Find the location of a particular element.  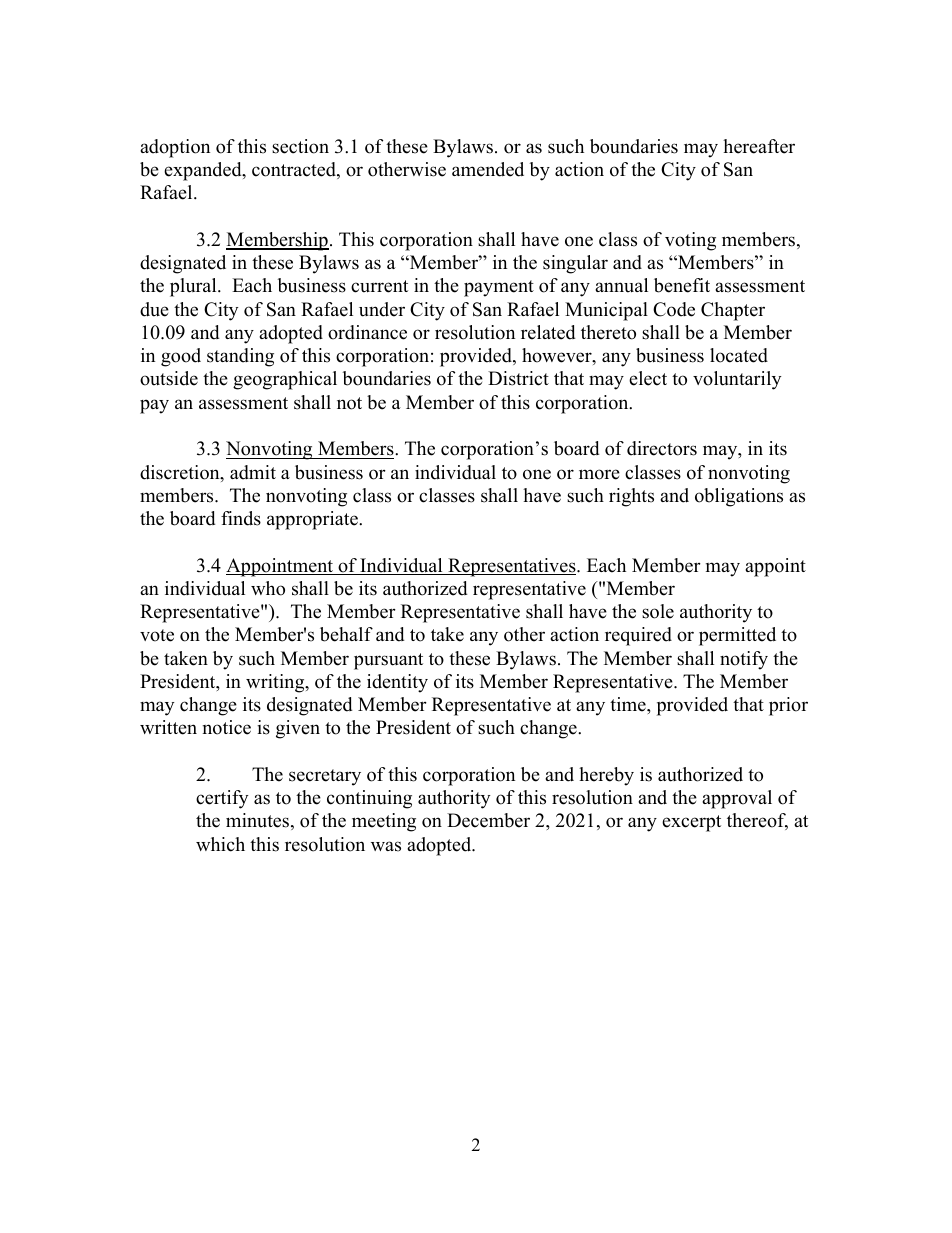

adoption is located at coordinates (175, 148).
